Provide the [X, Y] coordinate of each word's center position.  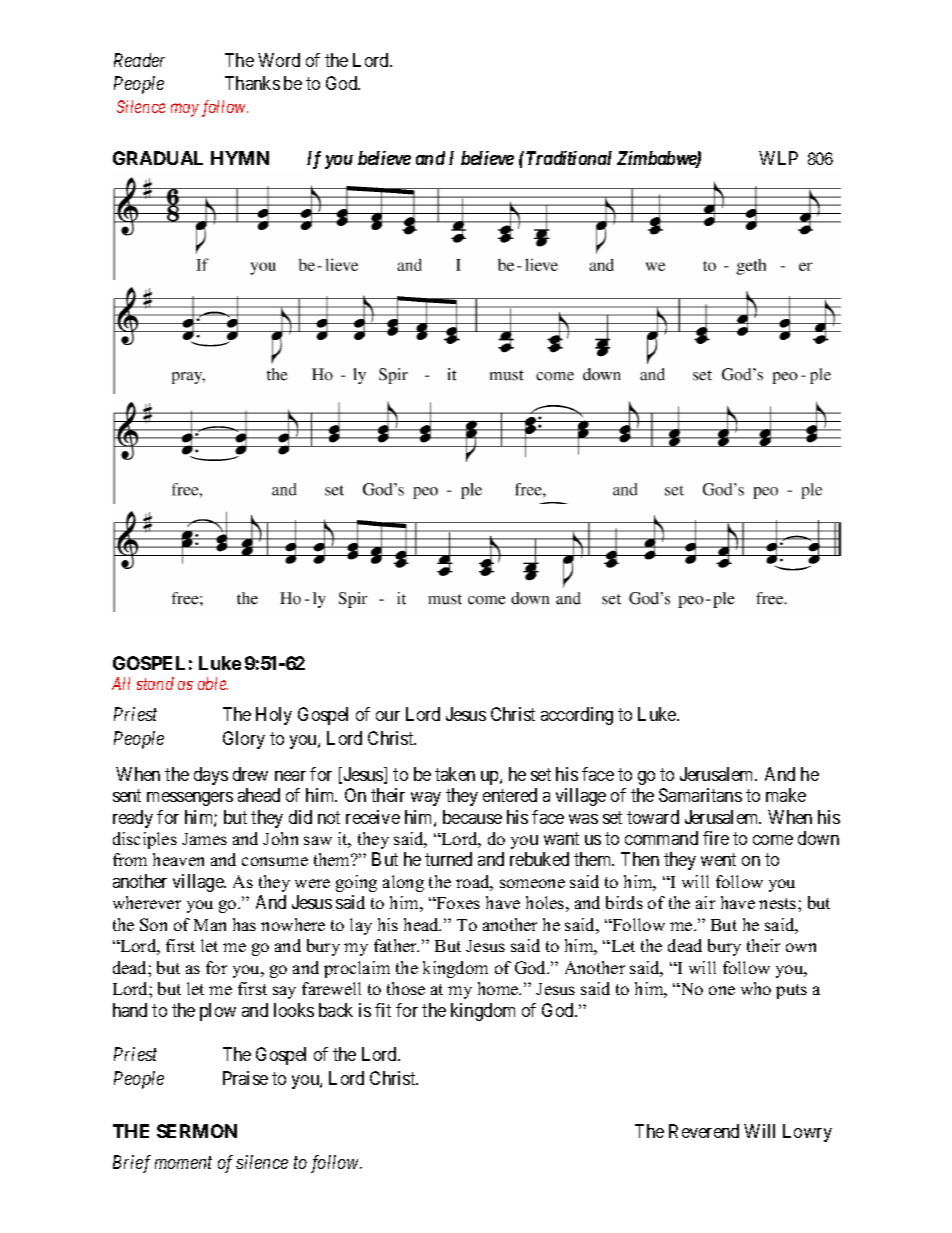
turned [448, 859]
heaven [178, 859]
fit [383, 1010]
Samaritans [700, 795]
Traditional [569, 158]
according [577, 716]
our [388, 716]
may [185, 110]
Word [279, 60]
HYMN [240, 158]
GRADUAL [158, 158]
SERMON [197, 1131]
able [213, 683]
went [718, 860]
